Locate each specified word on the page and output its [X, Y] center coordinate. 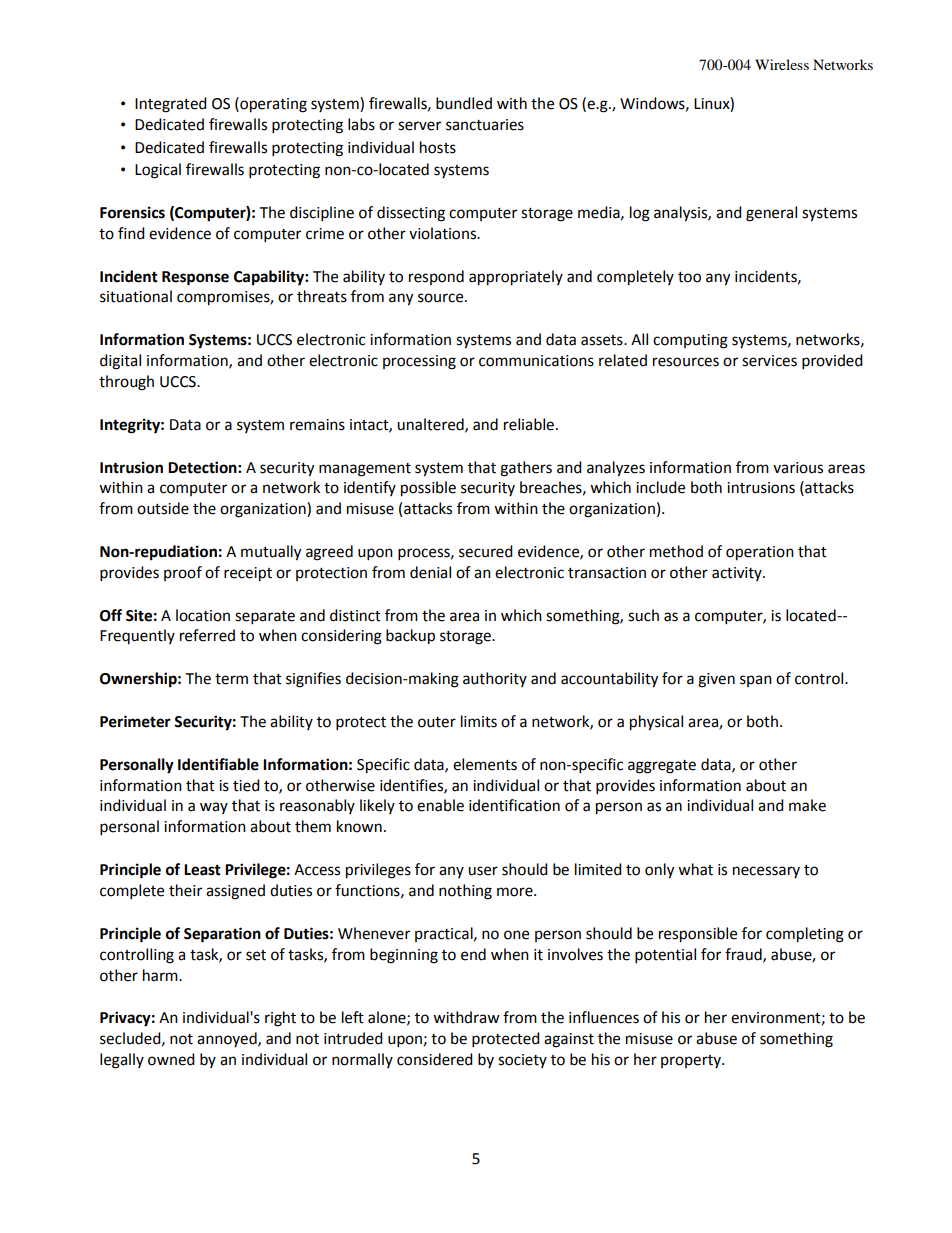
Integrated [171, 105]
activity [738, 574]
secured [486, 551]
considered [435, 1059]
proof [183, 573]
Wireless [782, 64]
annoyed [228, 1039]
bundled [464, 103]
